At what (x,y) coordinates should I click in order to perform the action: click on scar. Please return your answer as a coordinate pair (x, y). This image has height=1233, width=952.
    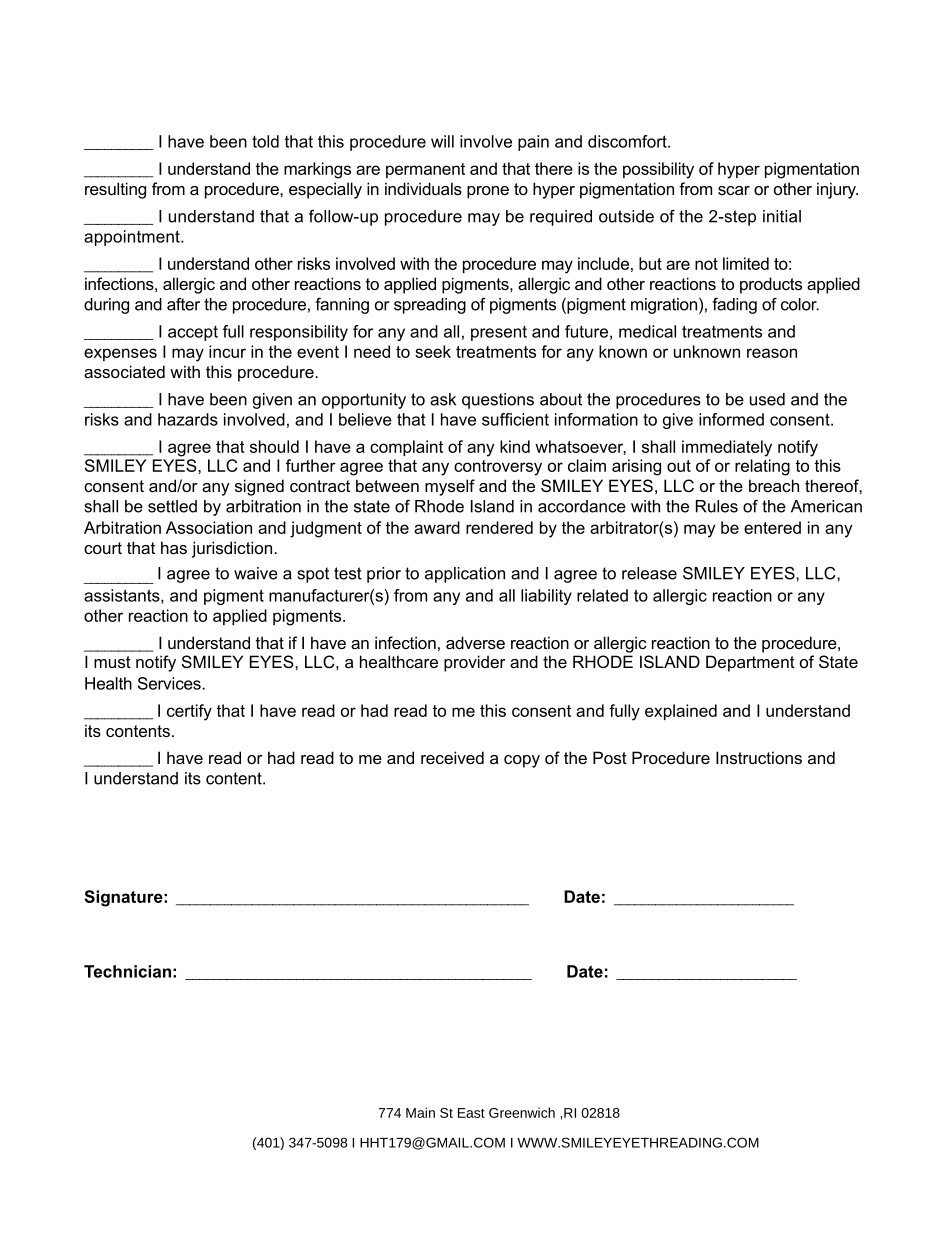
    Looking at the image, I should click on (734, 190).
